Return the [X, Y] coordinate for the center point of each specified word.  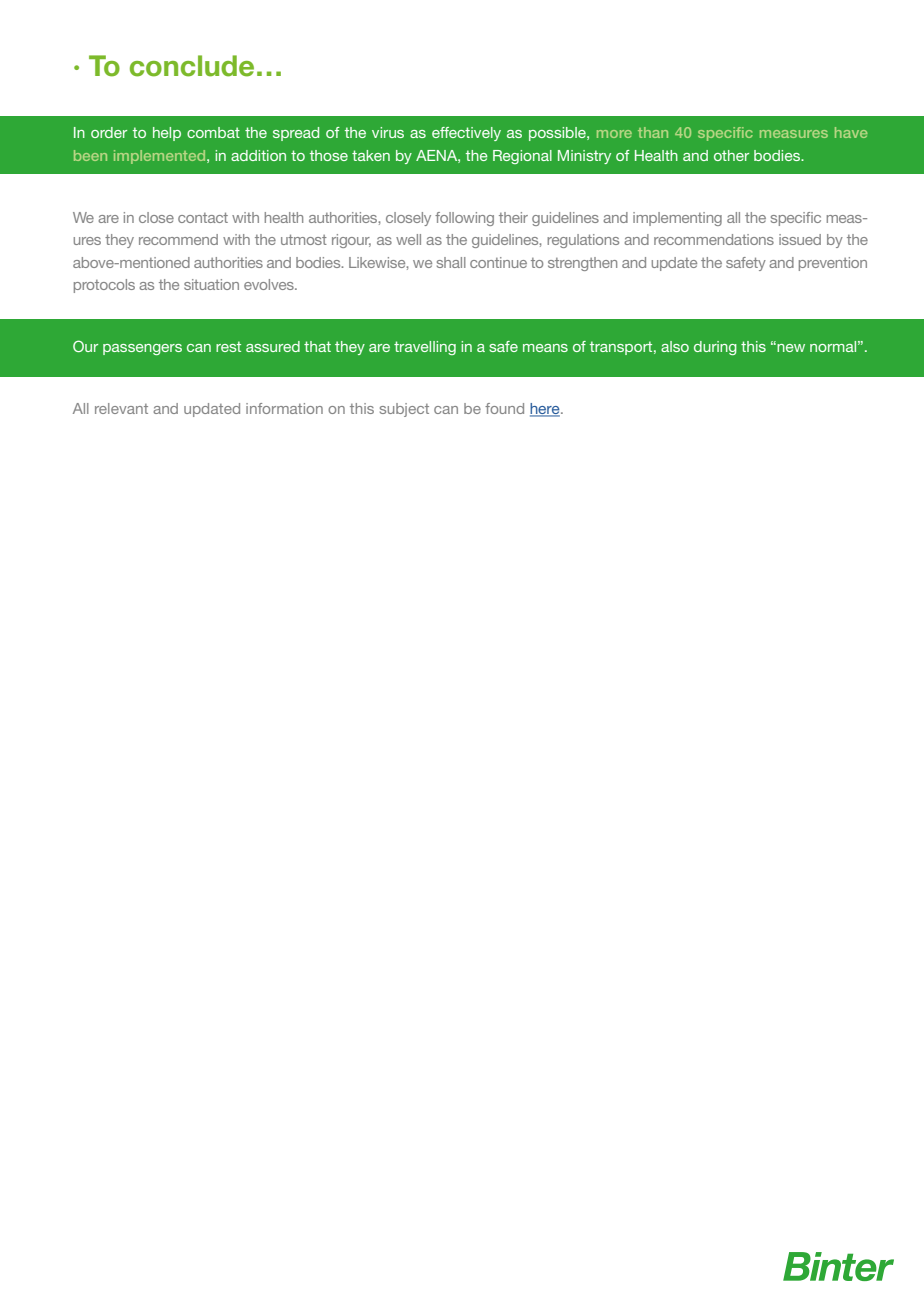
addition [258, 155]
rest [228, 346]
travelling [425, 348]
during [715, 348]
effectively [466, 134]
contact [203, 217]
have [851, 132]
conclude [192, 66]
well [408, 239]
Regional [522, 157]
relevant [121, 408]
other [731, 155]
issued [800, 239]
